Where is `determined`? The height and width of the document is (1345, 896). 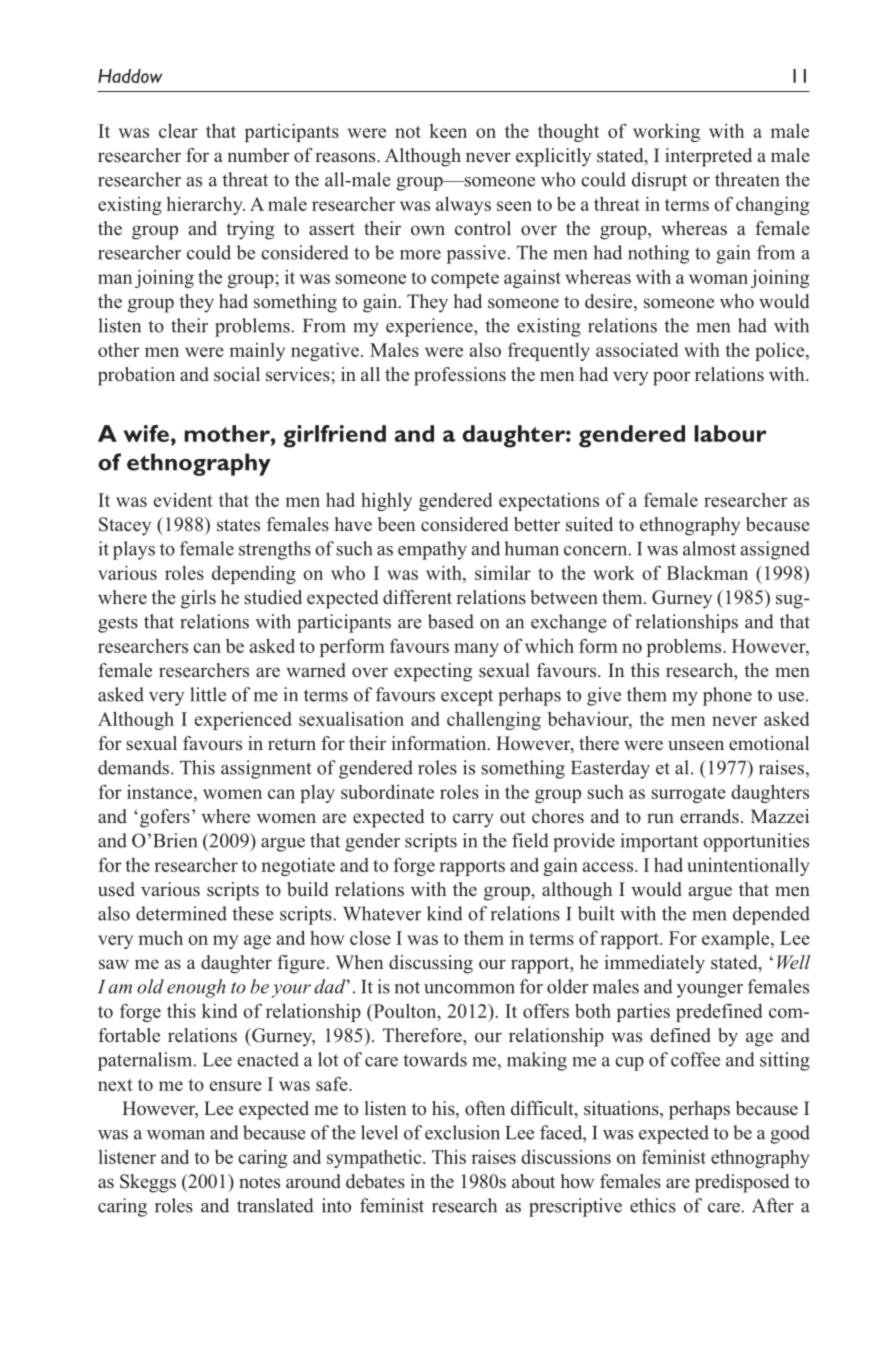 determined is located at coordinates (181, 913).
